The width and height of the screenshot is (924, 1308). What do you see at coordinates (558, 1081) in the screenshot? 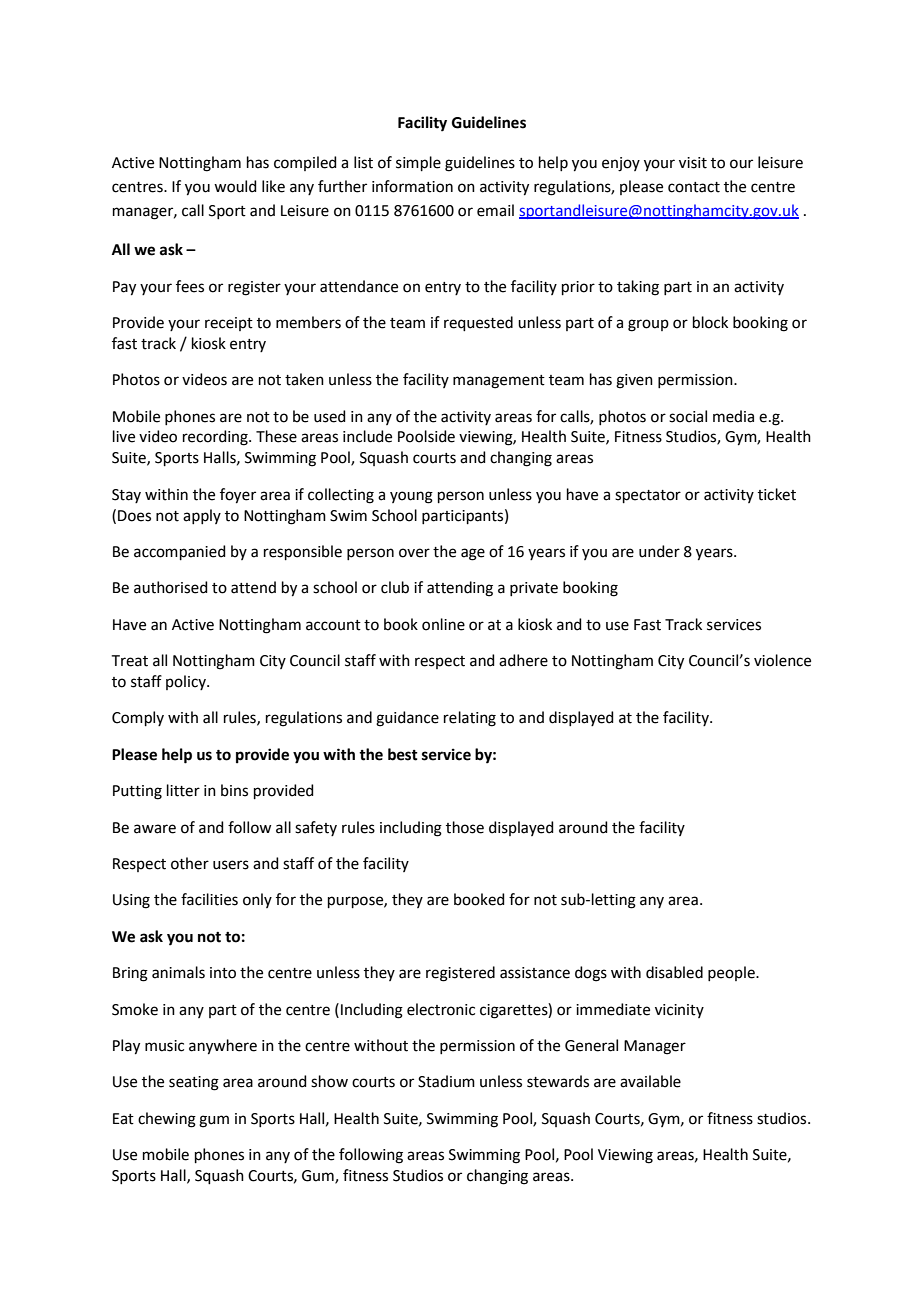
I see `stewards` at bounding box center [558, 1081].
